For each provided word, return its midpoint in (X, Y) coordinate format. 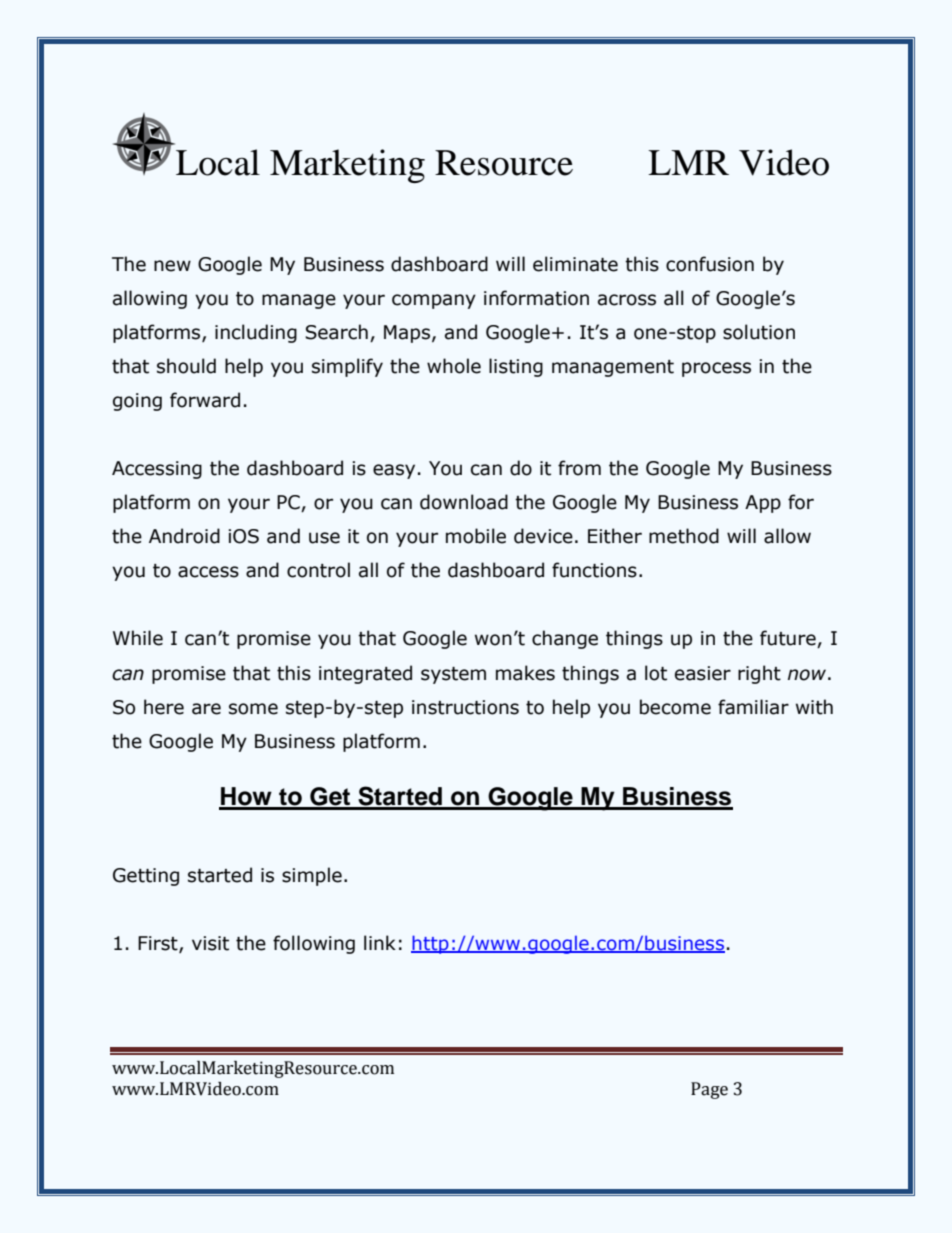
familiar (753, 707)
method (684, 536)
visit (210, 943)
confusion (710, 264)
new (172, 266)
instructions (465, 707)
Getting (146, 877)
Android (184, 536)
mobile (476, 536)
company (434, 301)
